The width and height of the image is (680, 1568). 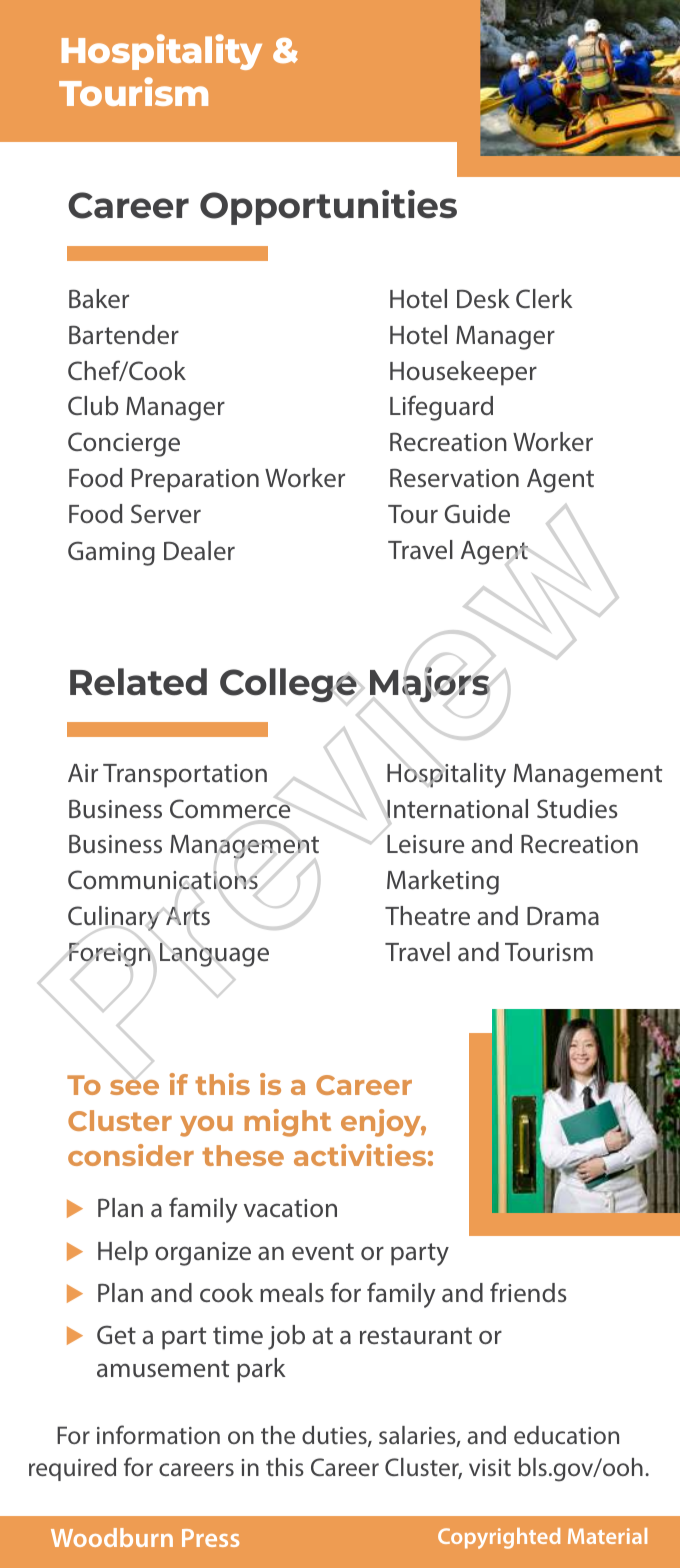 I want to click on Opportunities, so click(x=328, y=207).
